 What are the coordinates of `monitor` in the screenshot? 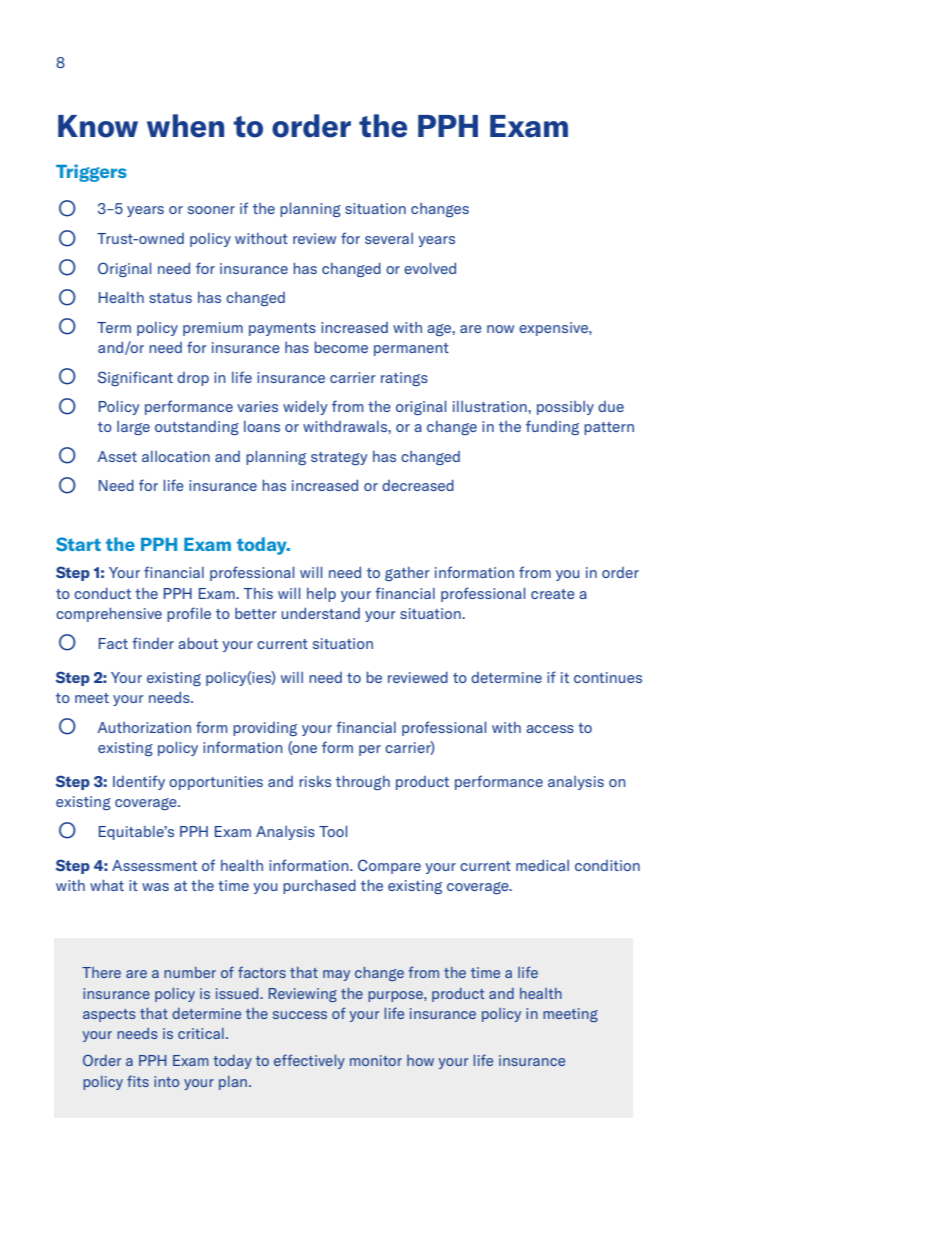 It's located at (376, 1060).
